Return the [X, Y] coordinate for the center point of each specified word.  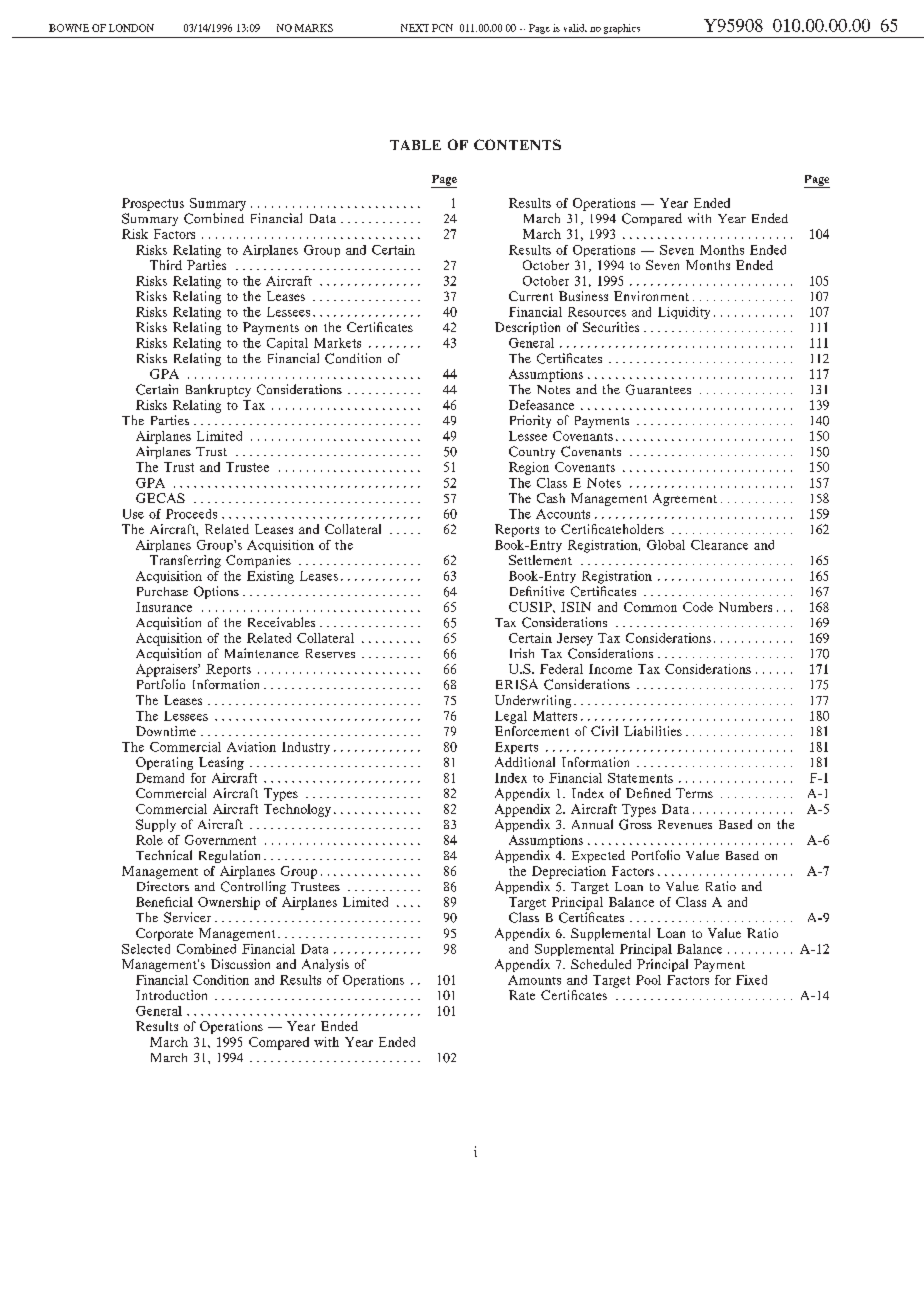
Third [166, 265]
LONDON [131, 28]
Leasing [221, 763]
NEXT [415, 28]
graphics [622, 29]
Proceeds [191, 514]
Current [531, 296]
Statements [640, 778]
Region [529, 468]
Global [666, 545]
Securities [611, 327]
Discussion [240, 964]
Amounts [534, 980]
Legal [511, 717]
